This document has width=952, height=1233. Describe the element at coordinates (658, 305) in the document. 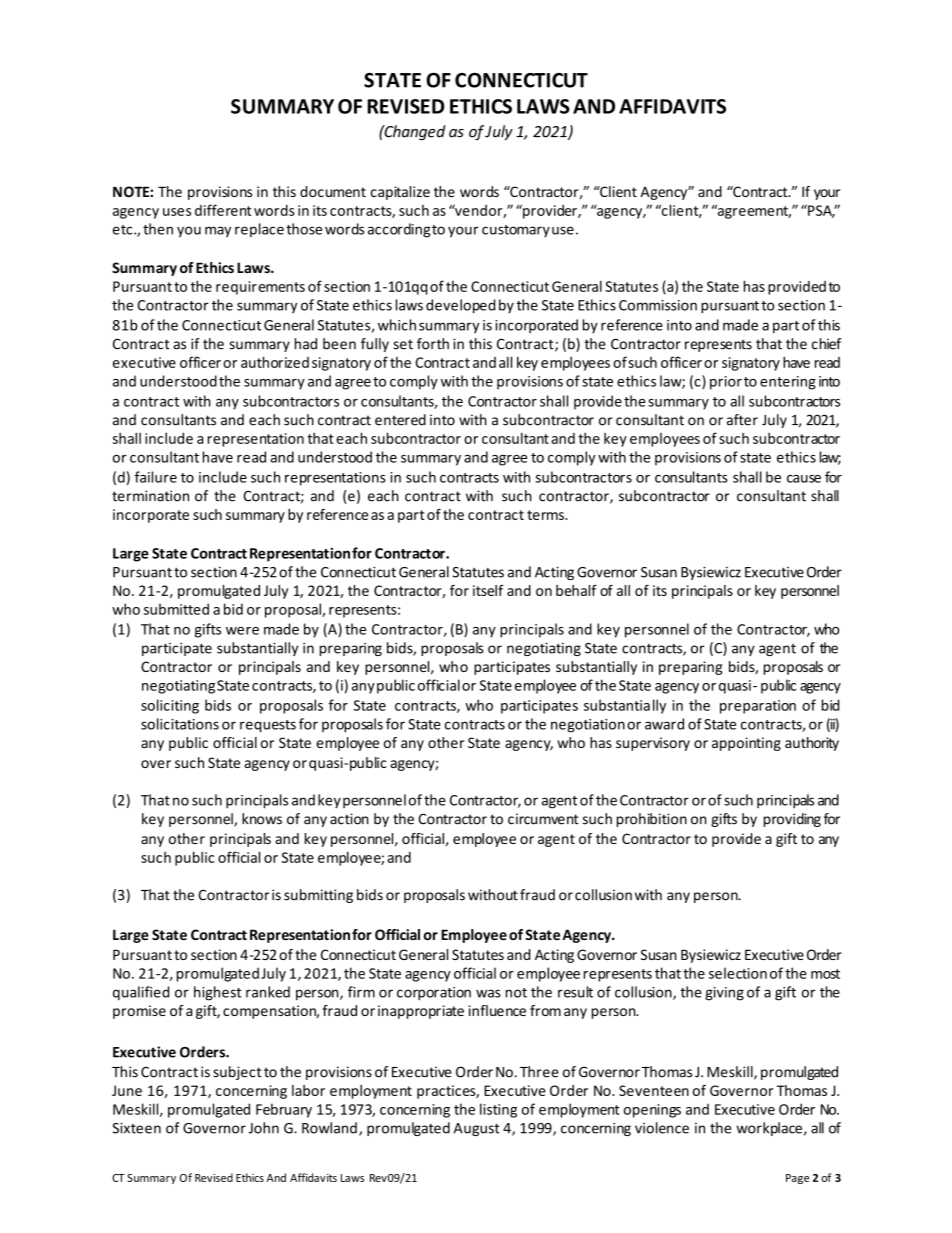

I see `Commission` at that location.
